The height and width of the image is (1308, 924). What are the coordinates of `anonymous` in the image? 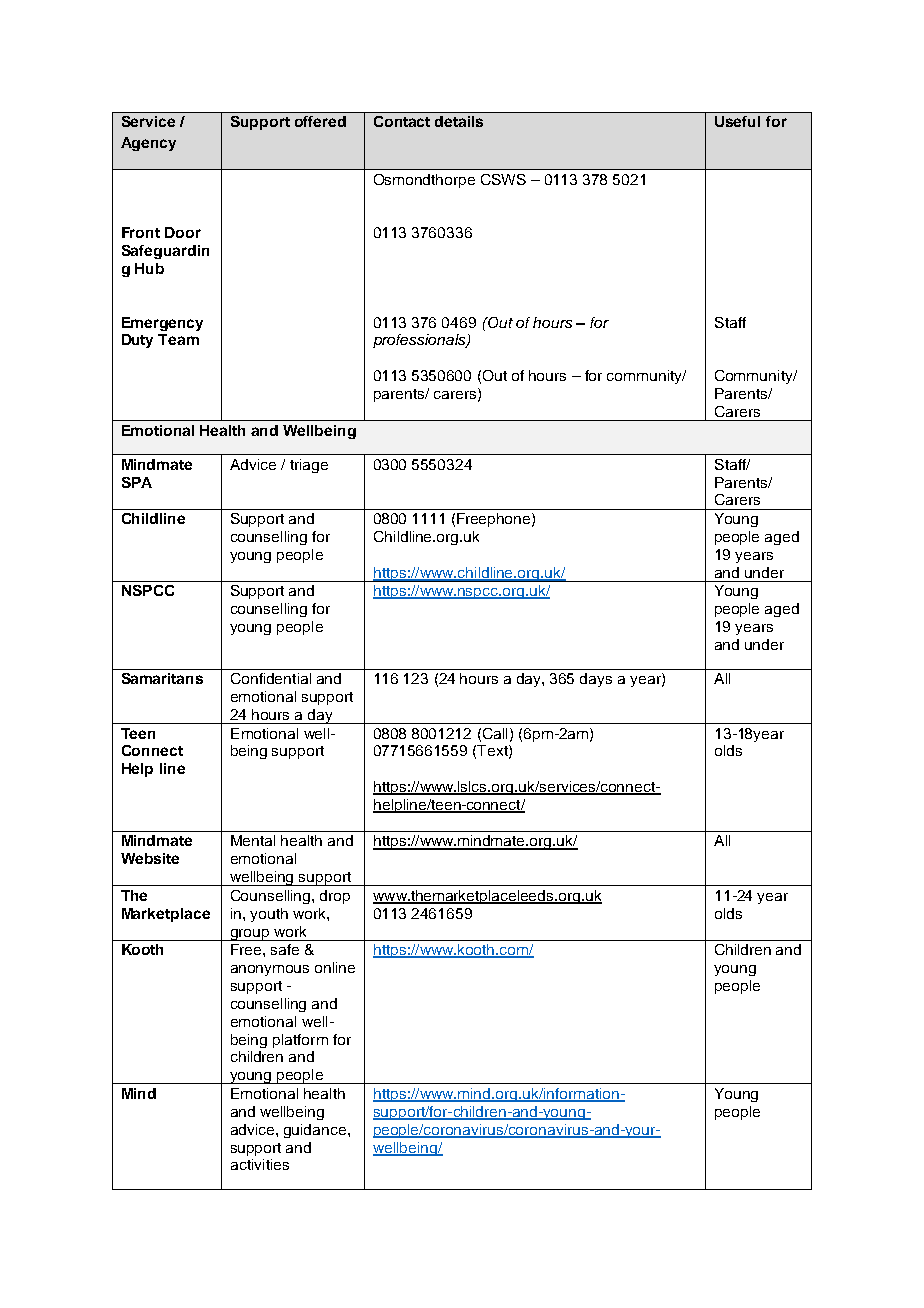 It's located at (270, 970).
